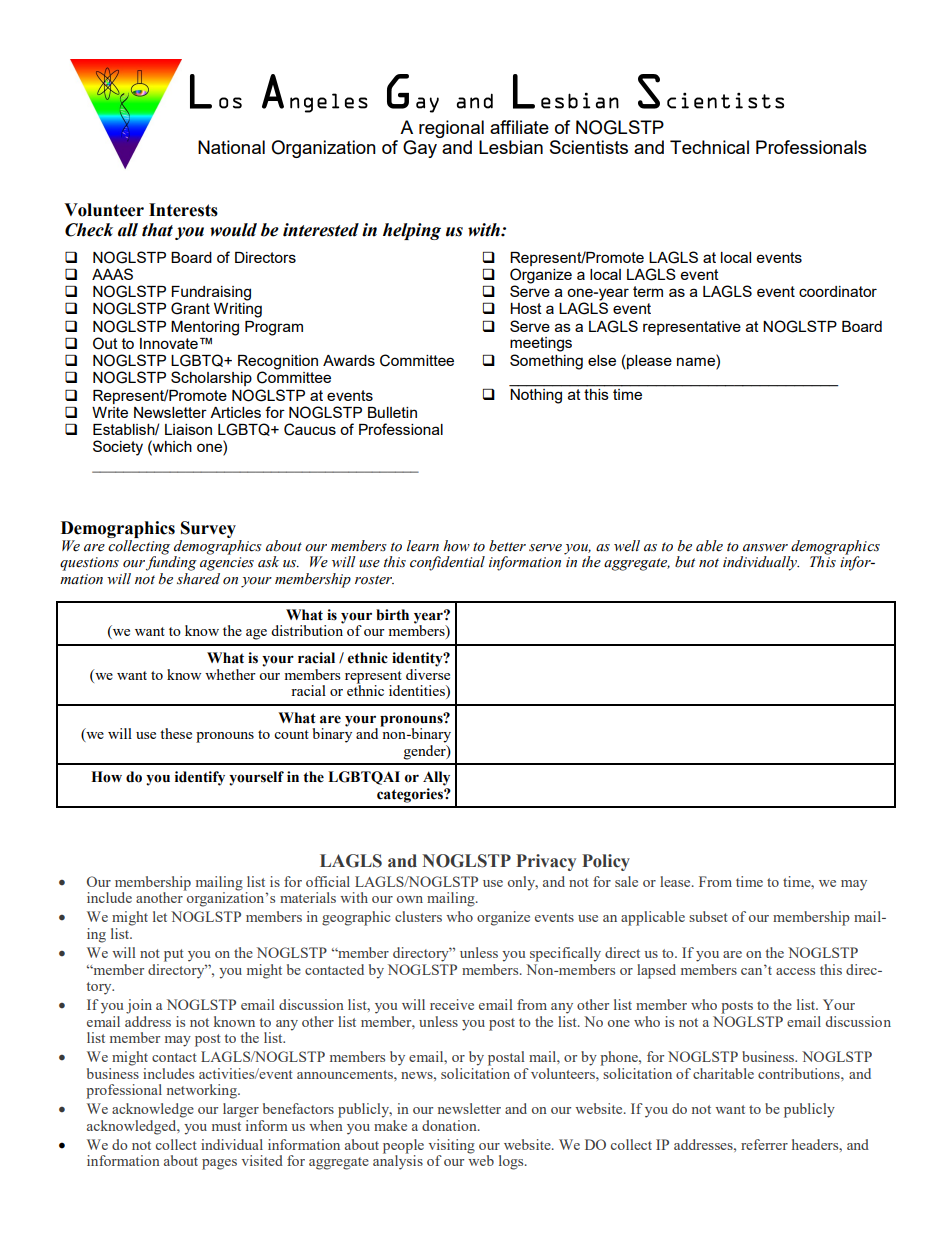 Image resolution: width=952 pixels, height=1233 pixels. What do you see at coordinates (709, 147) in the image?
I see `Technical` at bounding box center [709, 147].
